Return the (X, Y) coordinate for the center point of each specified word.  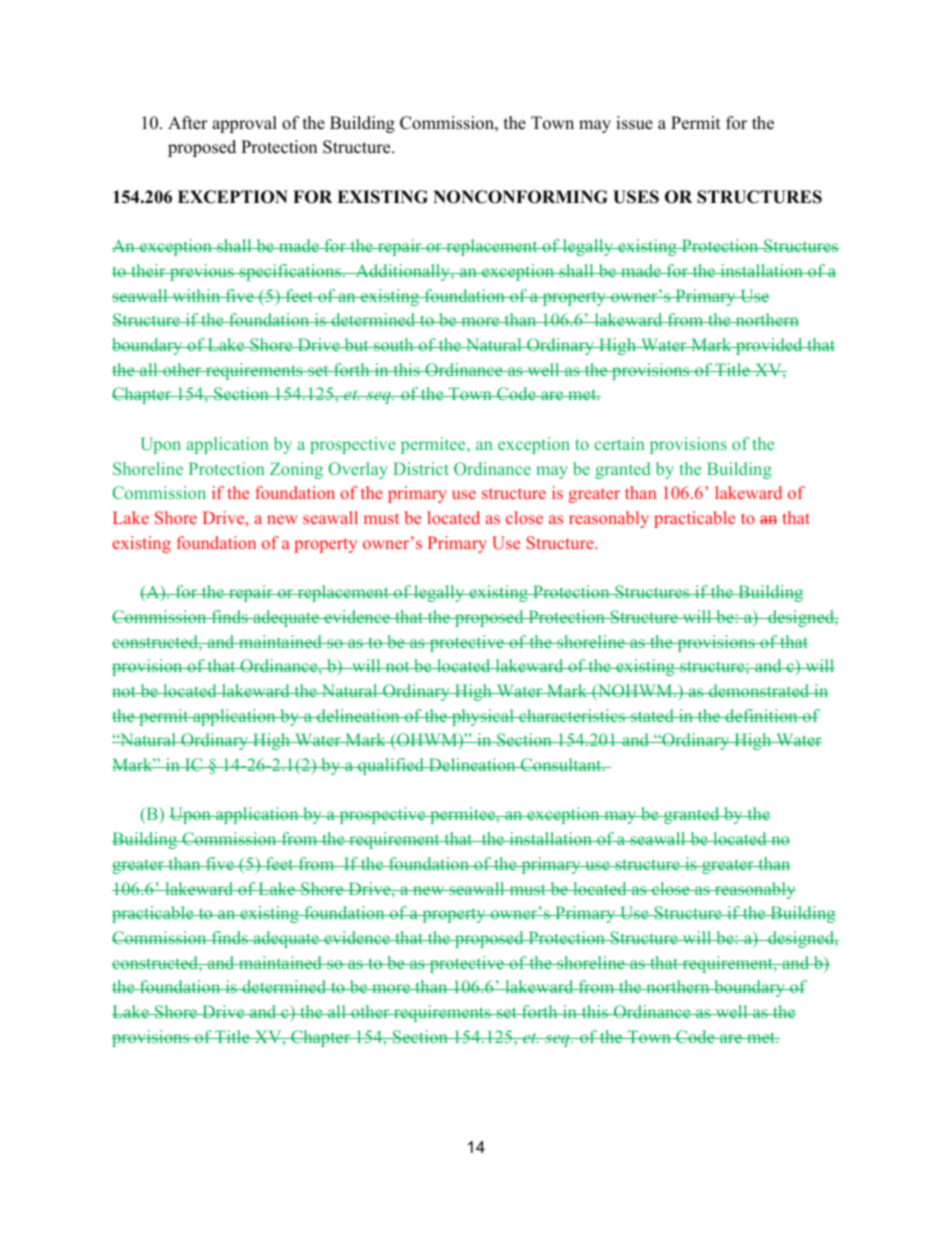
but (356, 344)
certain (619, 443)
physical (483, 717)
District (421, 468)
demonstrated (759, 690)
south (394, 344)
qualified (391, 766)
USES (636, 197)
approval (244, 124)
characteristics (572, 715)
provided (769, 346)
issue (634, 123)
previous (202, 272)
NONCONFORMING (520, 197)
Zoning (296, 470)
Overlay (358, 470)
